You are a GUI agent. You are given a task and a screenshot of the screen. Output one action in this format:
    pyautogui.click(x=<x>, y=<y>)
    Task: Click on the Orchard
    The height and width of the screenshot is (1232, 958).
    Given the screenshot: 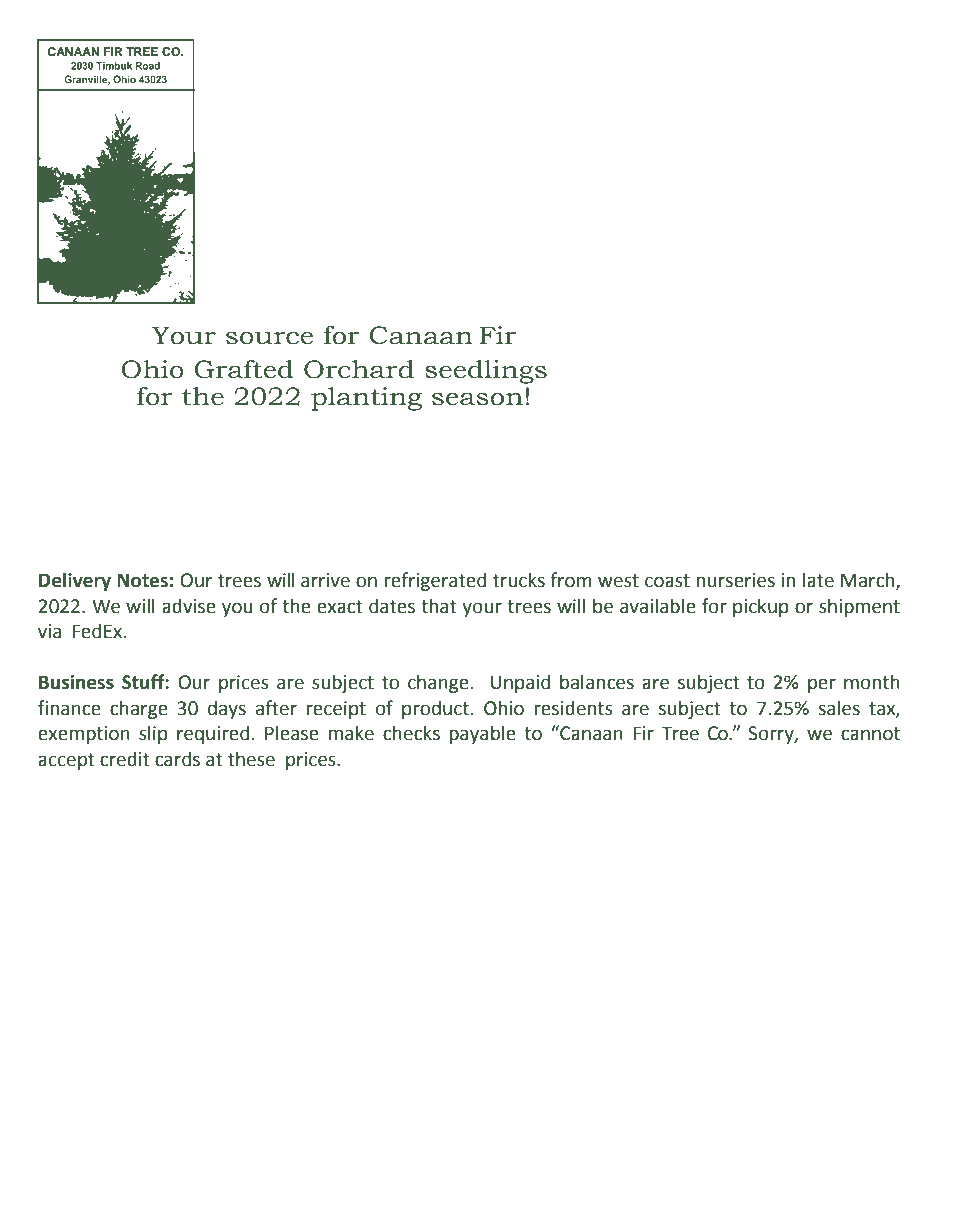 What is the action you would take?
    pyautogui.click(x=359, y=369)
